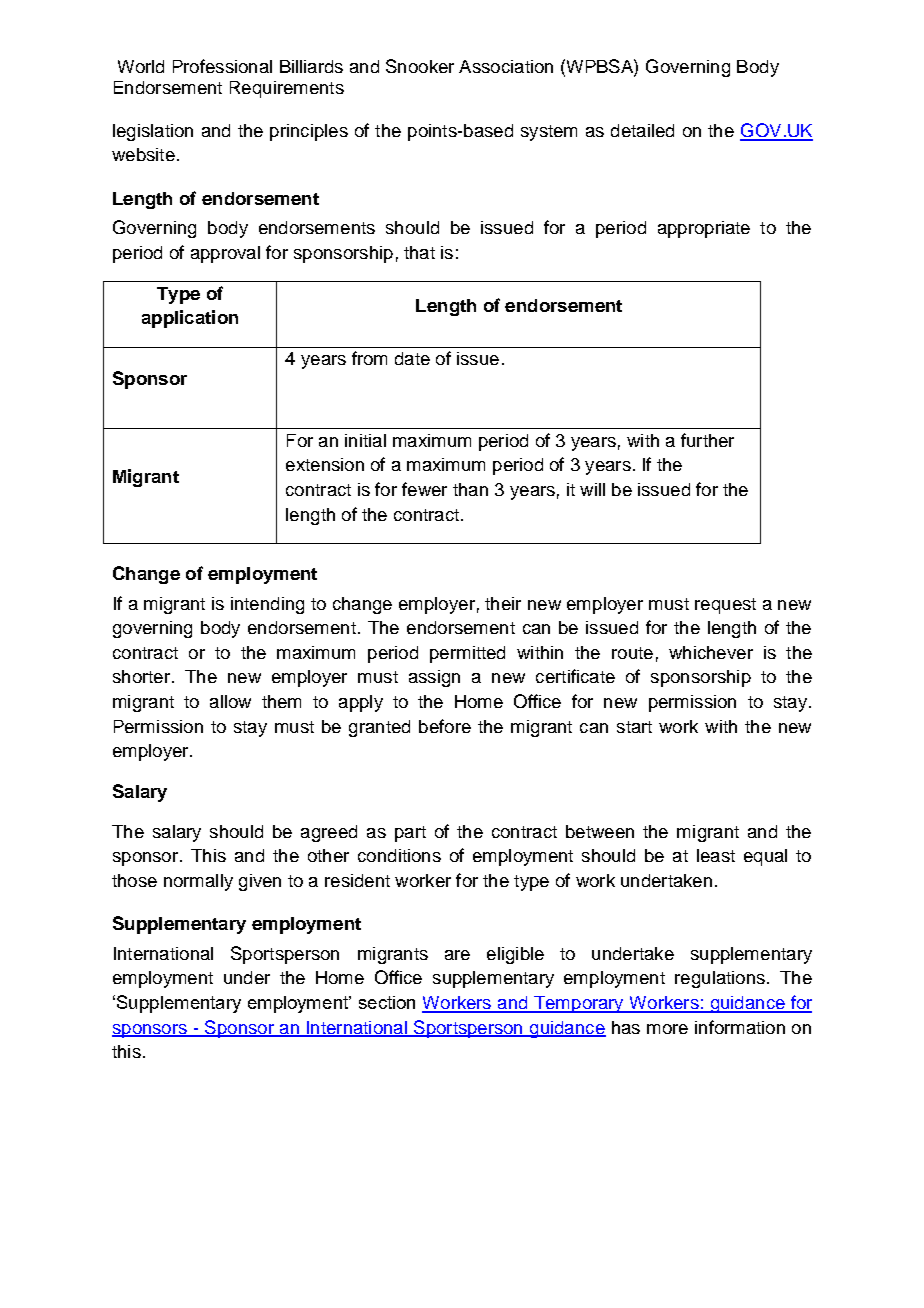  What do you see at coordinates (222, 66) in the image?
I see `Professional` at bounding box center [222, 66].
